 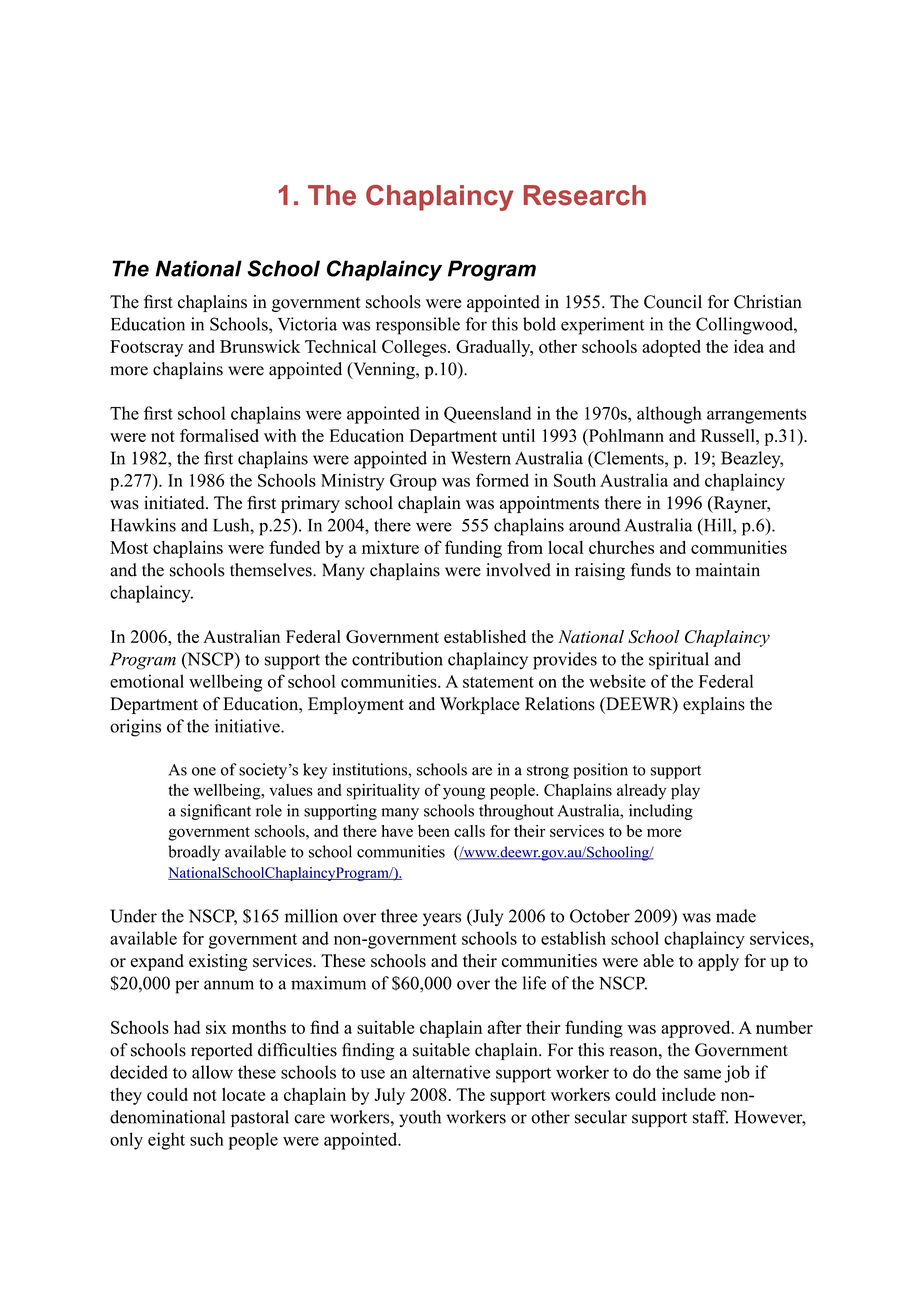 What do you see at coordinates (498, 682) in the image?
I see `statement` at bounding box center [498, 682].
